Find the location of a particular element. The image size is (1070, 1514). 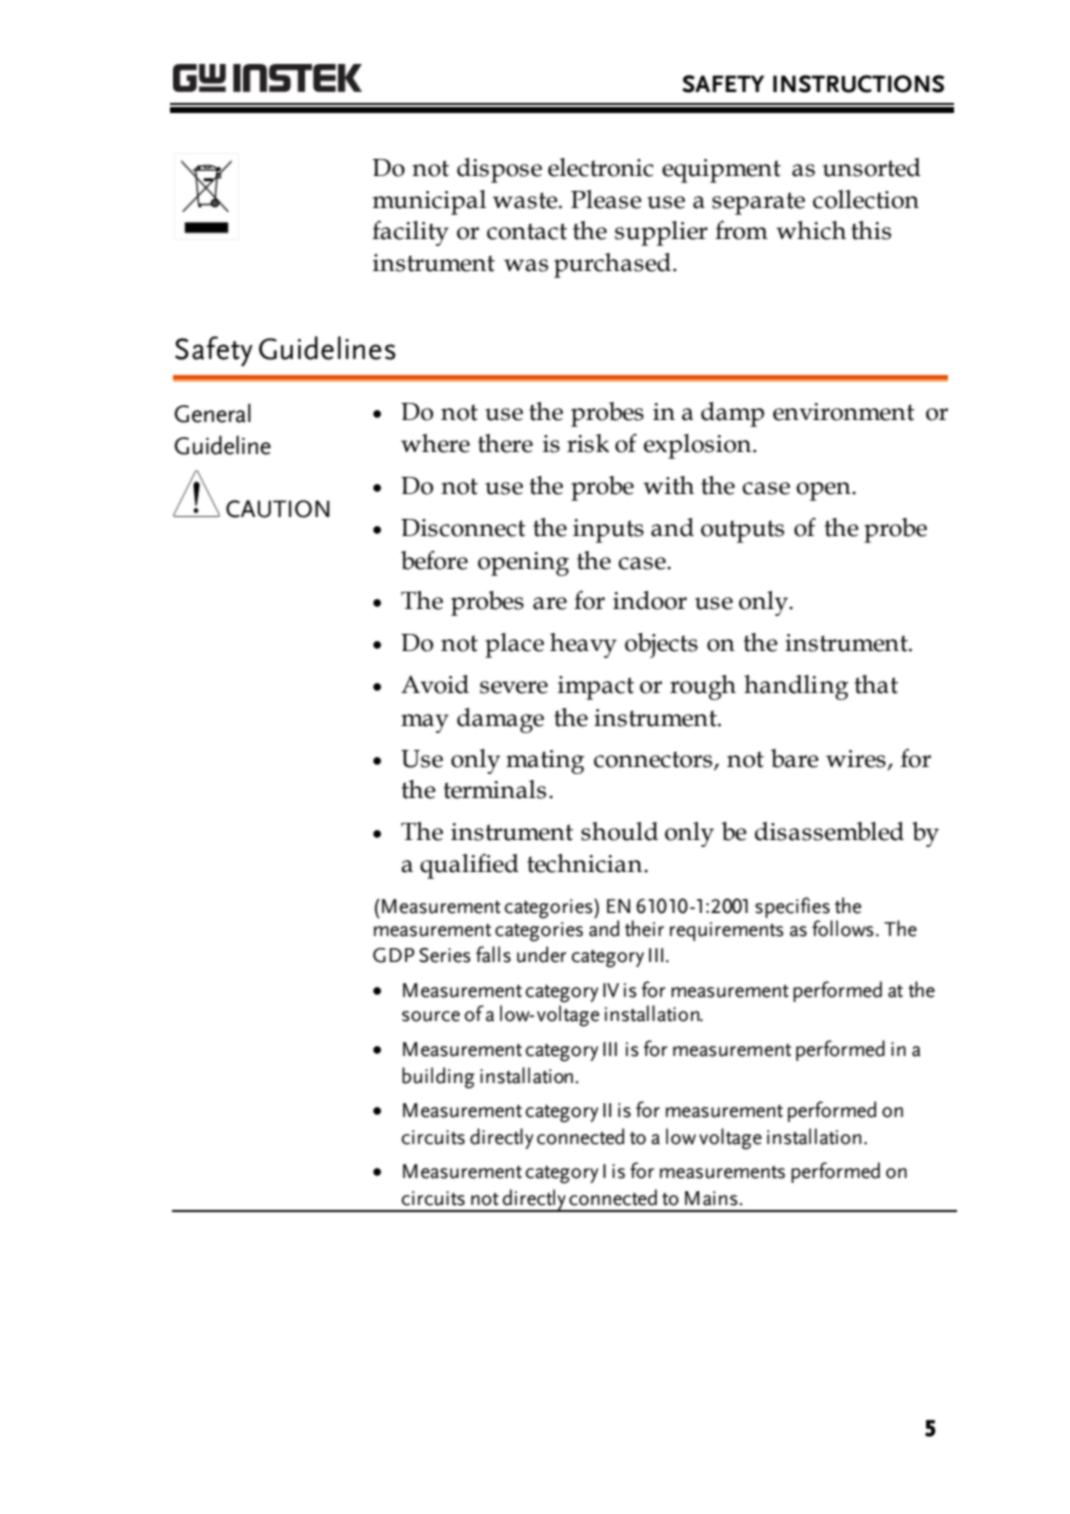

handling is located at coordinates (796, 687).
